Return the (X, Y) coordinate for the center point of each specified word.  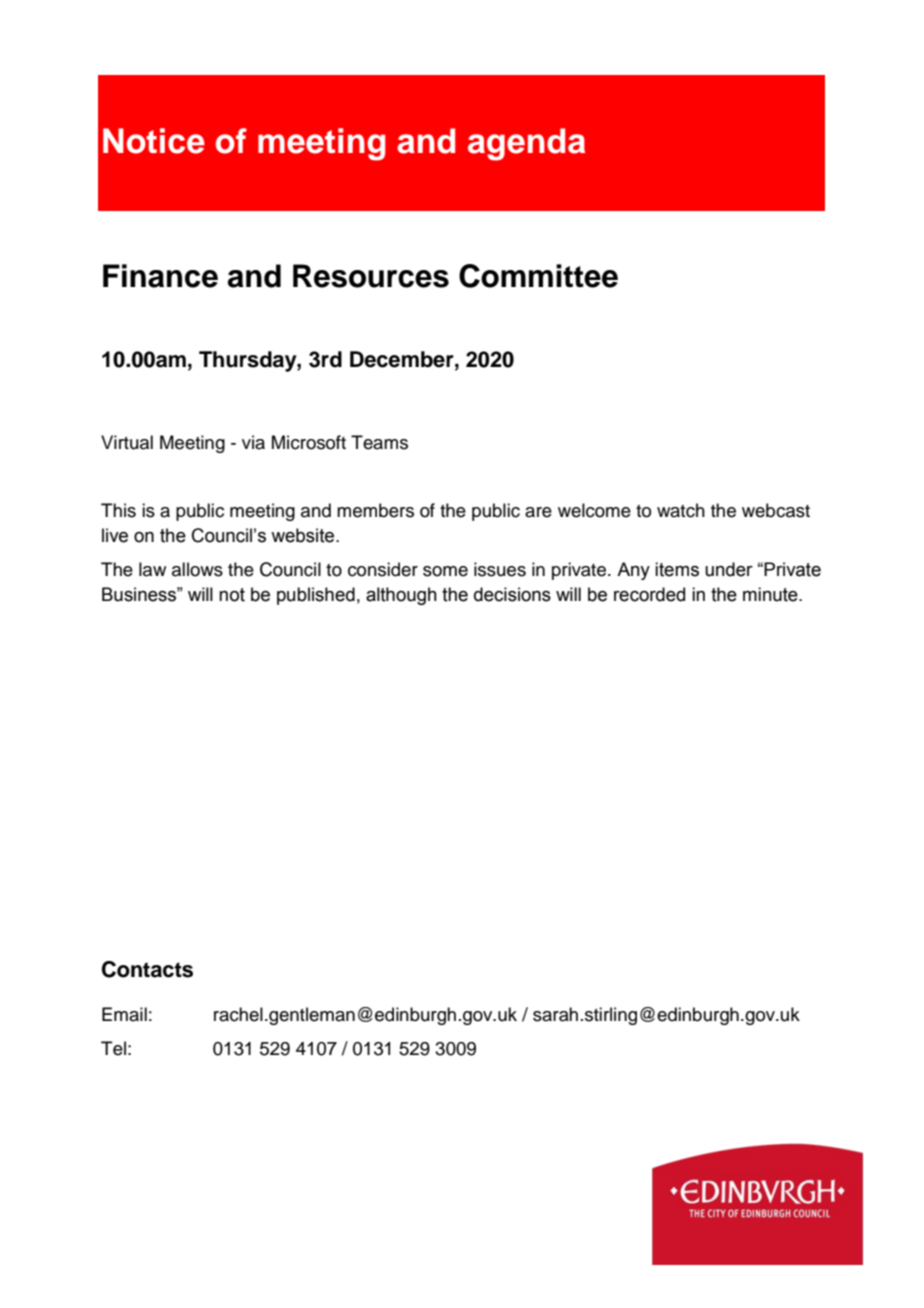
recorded (649, 594)
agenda (526, 144)
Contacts (147, 969)
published (316, 596)
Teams (379, 442)
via (253, 442)
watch (681, 510)
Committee (538, 276)
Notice (154, 141)
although (401, 596)
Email (124, 1014)
